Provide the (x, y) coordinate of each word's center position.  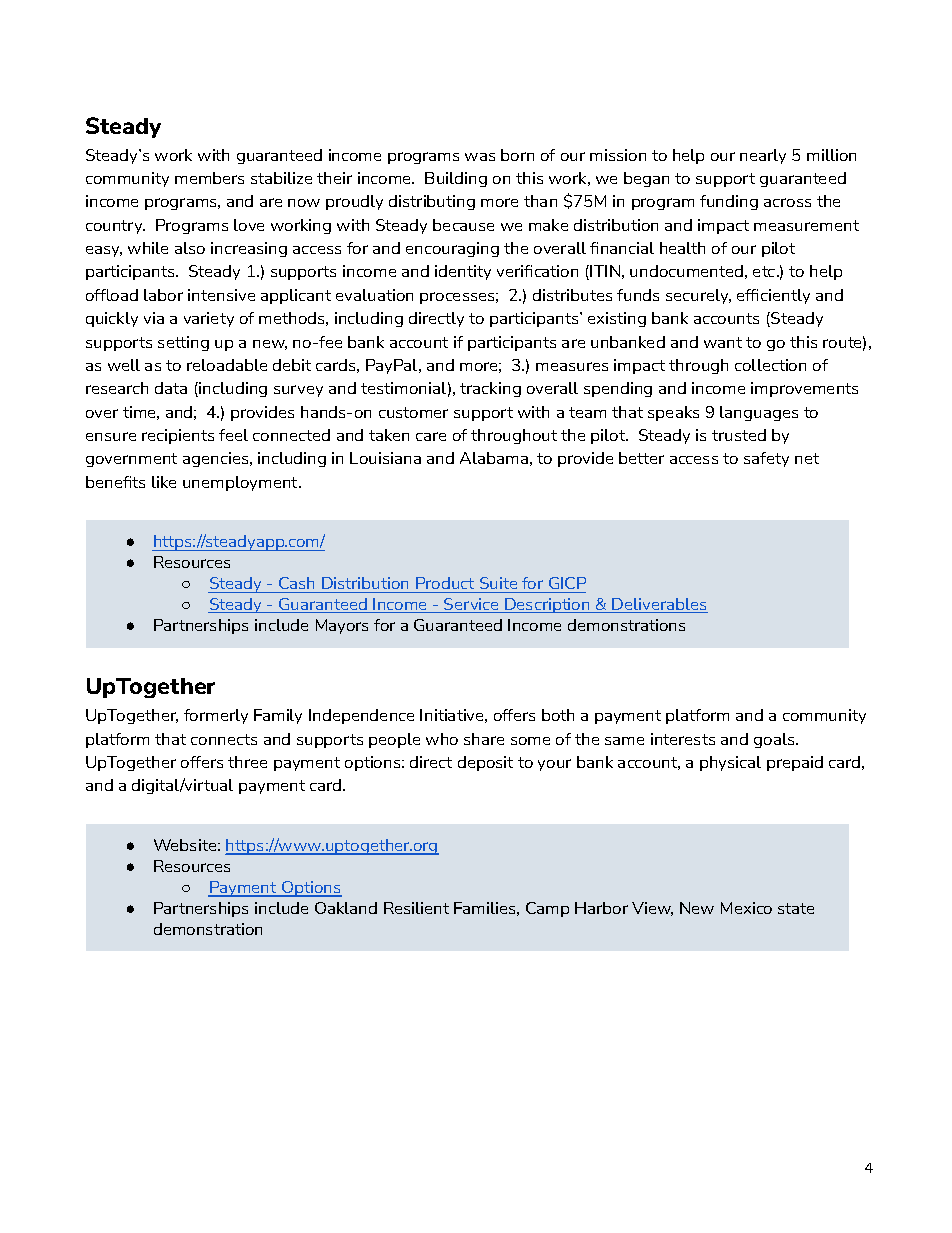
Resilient (416, 908)
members (209, 178)
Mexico (746, 908)
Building (456, 179)
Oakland (346, 908)
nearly (763, 156)
